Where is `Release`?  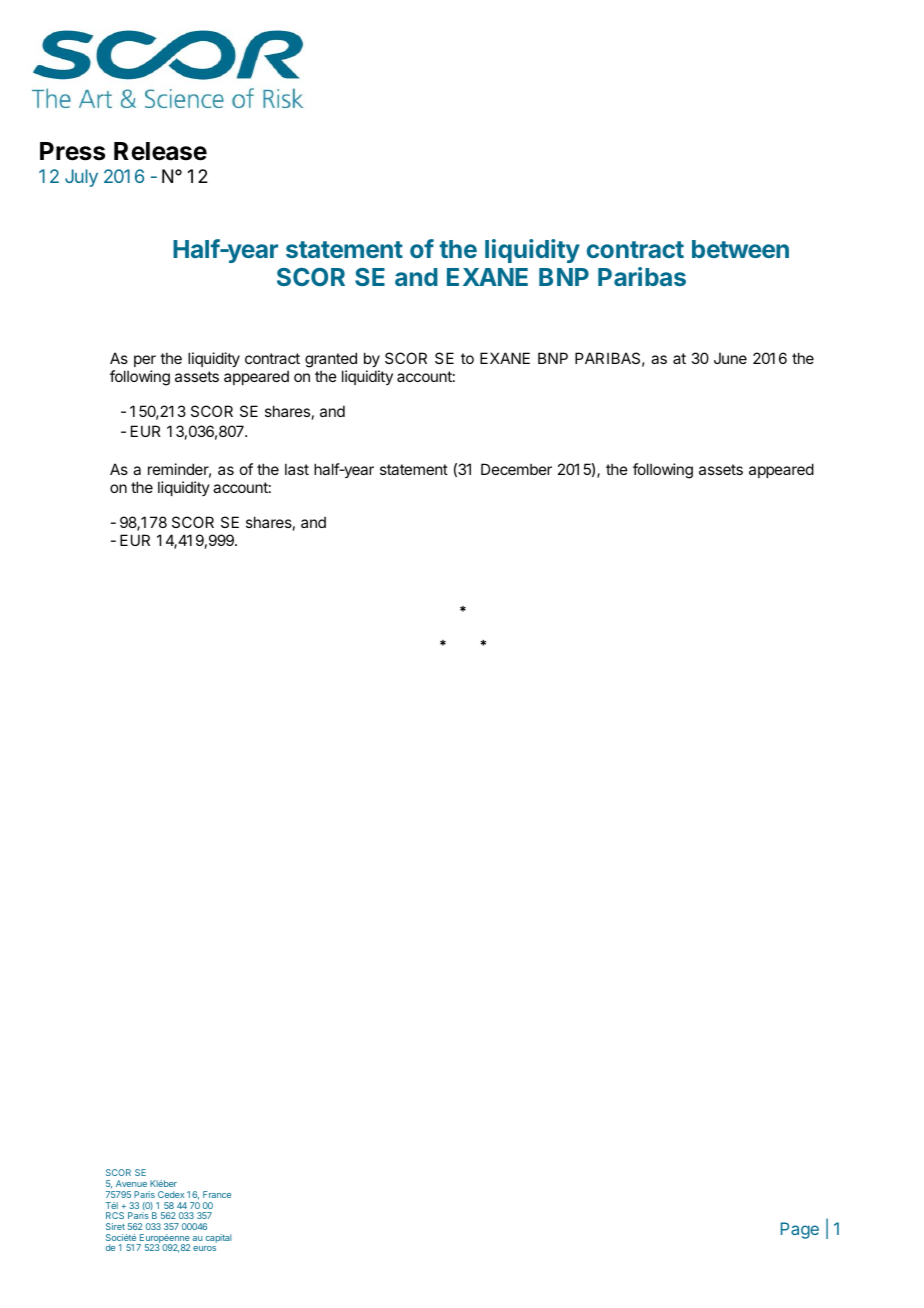 Release is located at coordinates (160, 151).
